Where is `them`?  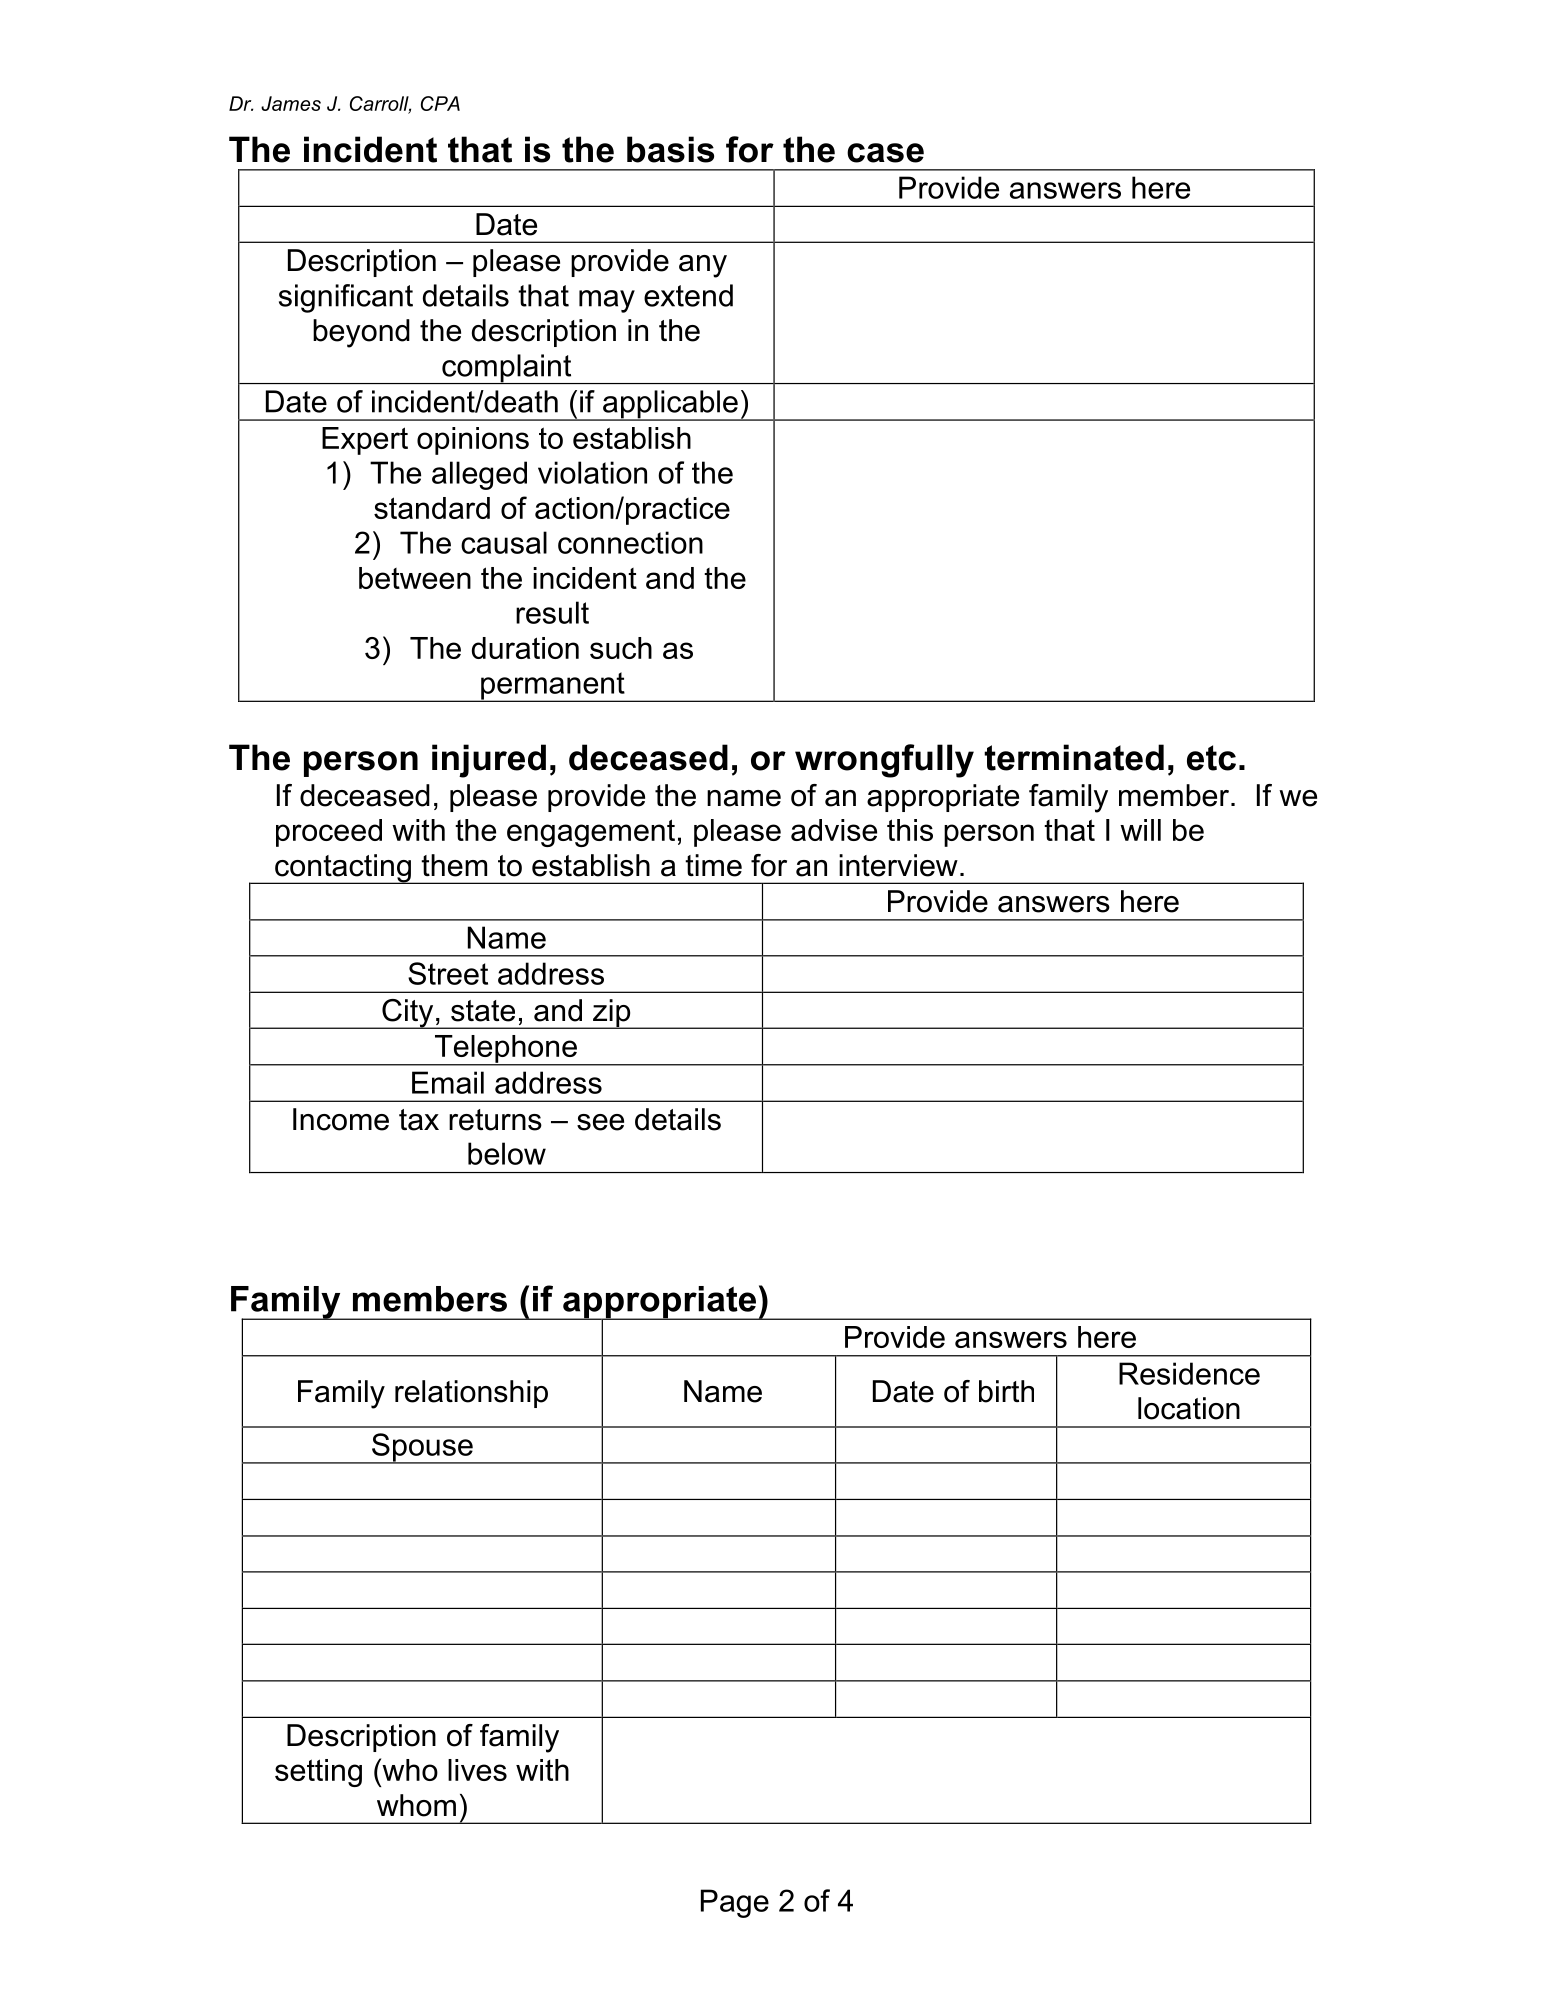 them is located at coordinates (454, 865).
